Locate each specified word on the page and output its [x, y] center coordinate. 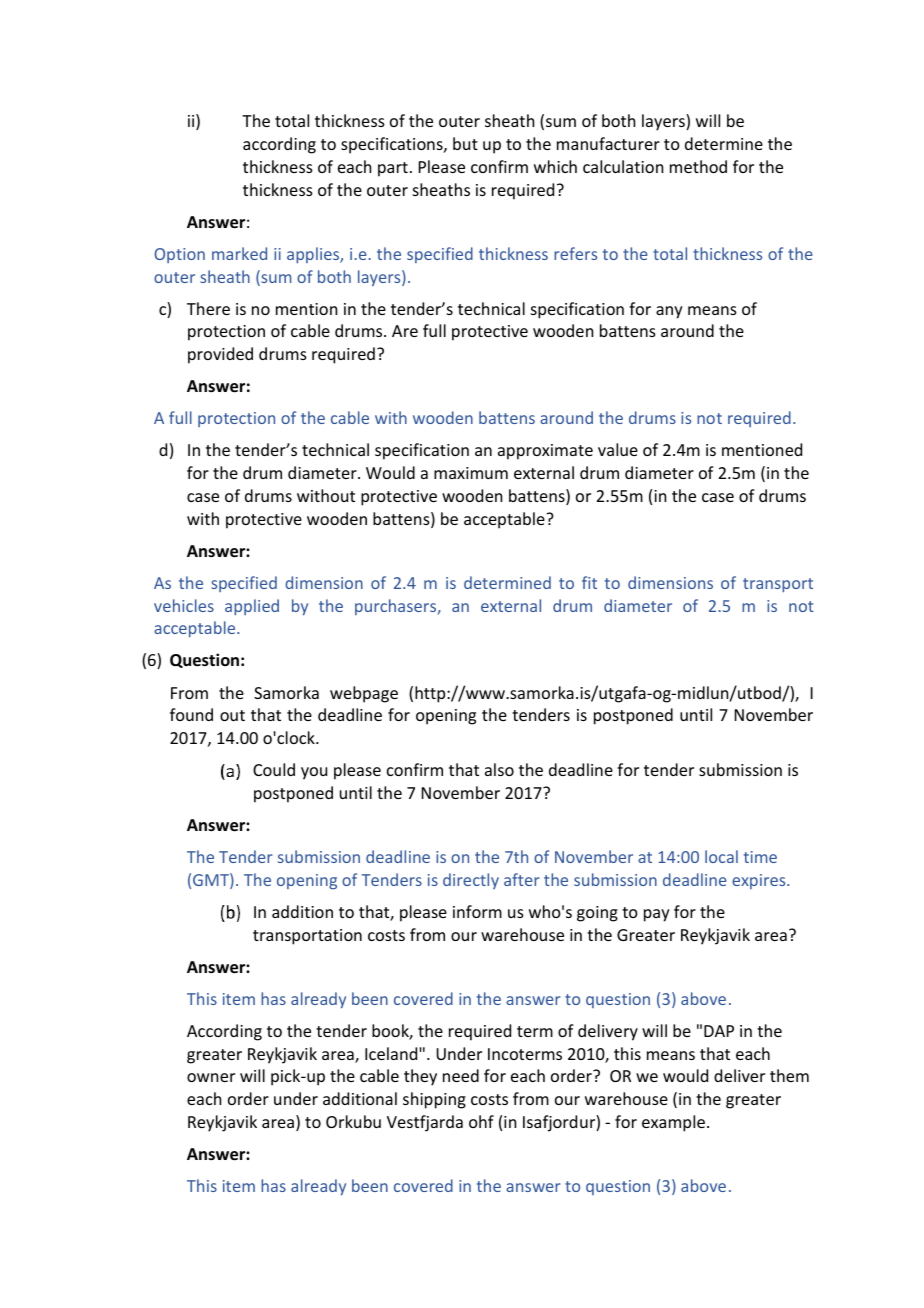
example [673, 1123]
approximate [545, 452]
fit [589, 582]
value [618, 449]
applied [252, 607]
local [721, 856]
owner [211, 1077]
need [461, 1075]
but [465, 143]
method [698, 166]
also [499, 769]
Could [274, 769]
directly [471, 881]
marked [239, 253]
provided [220, 355]
